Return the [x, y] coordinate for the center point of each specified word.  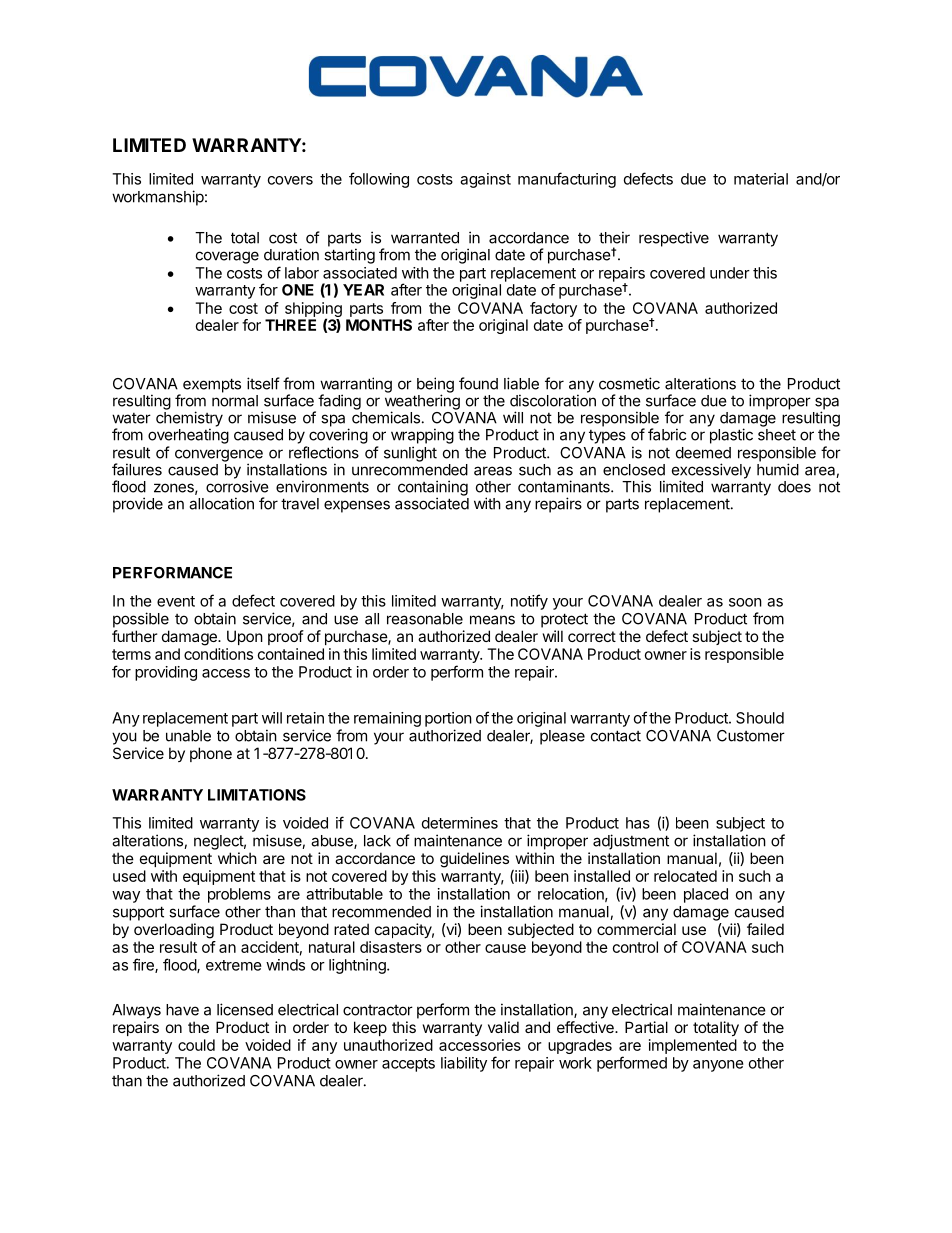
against [485, 180]
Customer [751, 736]
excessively [711, 472]
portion [448, 719]
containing [433, 489]
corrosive [237, 486]
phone [211, 754]
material [761, 179]
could [196, 1045]
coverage [227, 257]
